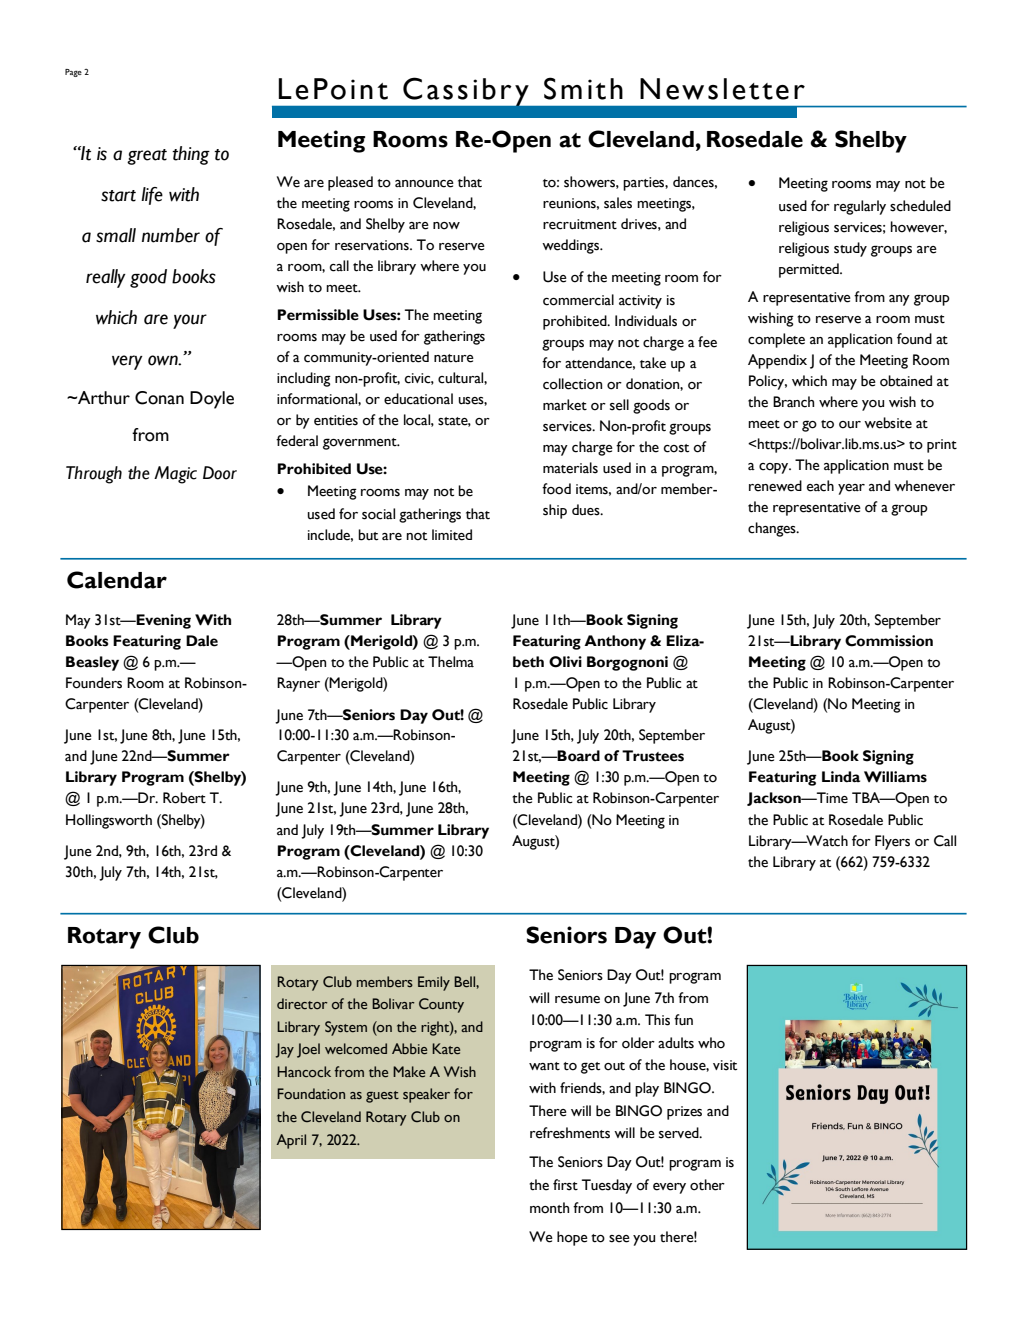  I want to click on April, so click(291, 1141).
